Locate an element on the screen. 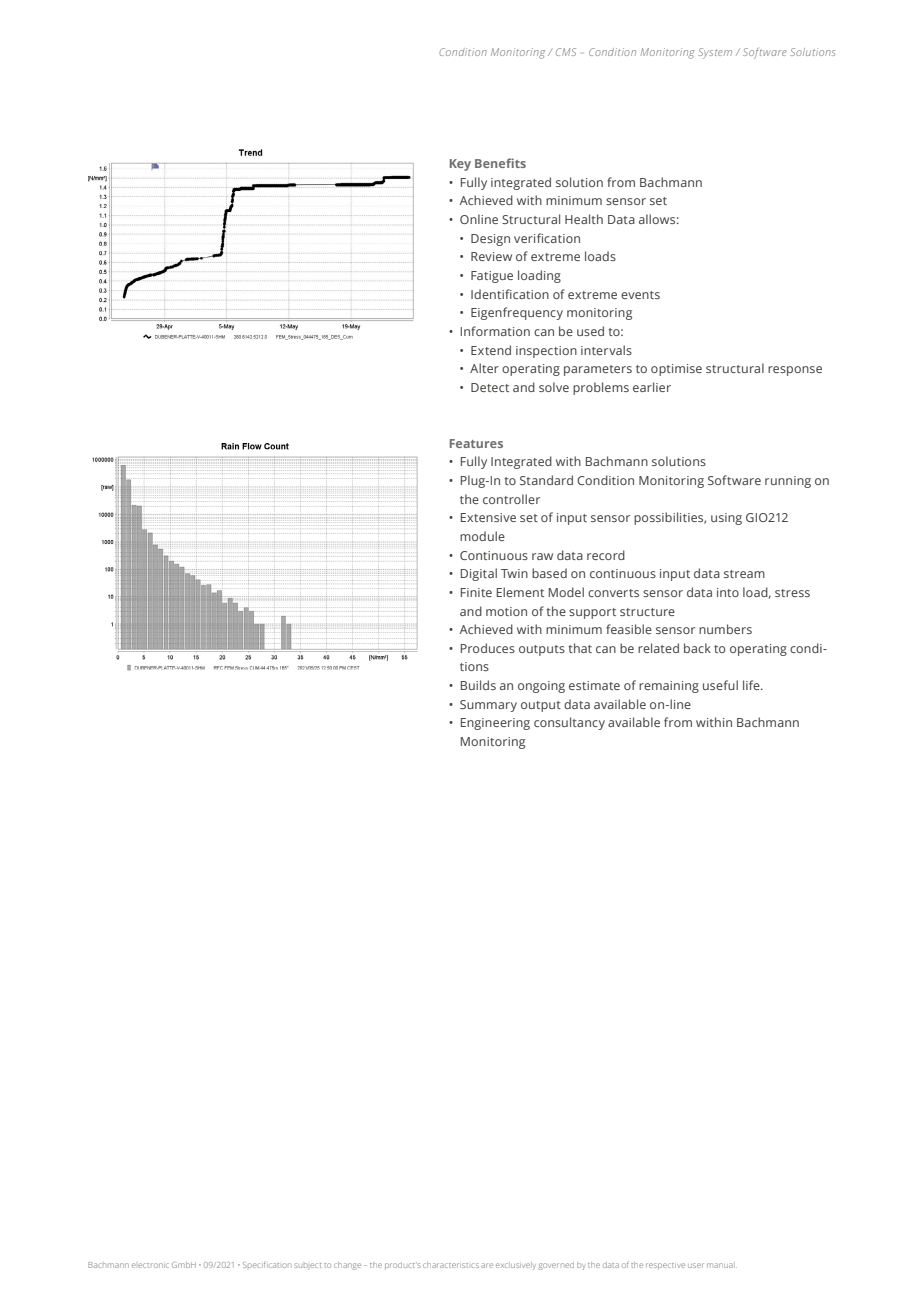 The height and width of the screenshot is (1308, 924). Produces is located at coordinates (488, 648).
